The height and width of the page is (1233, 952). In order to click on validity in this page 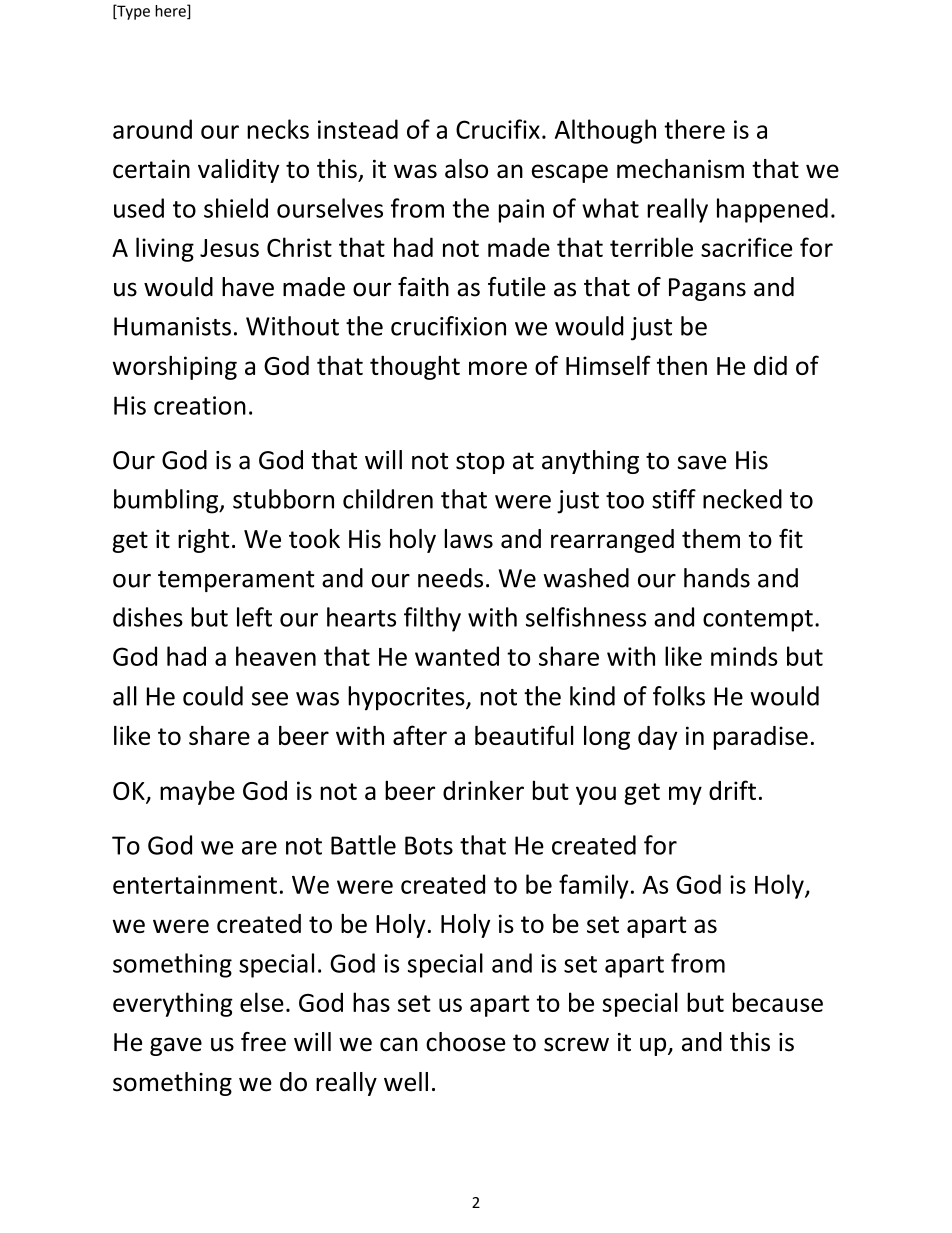, I will do `click(238, 171)`.
